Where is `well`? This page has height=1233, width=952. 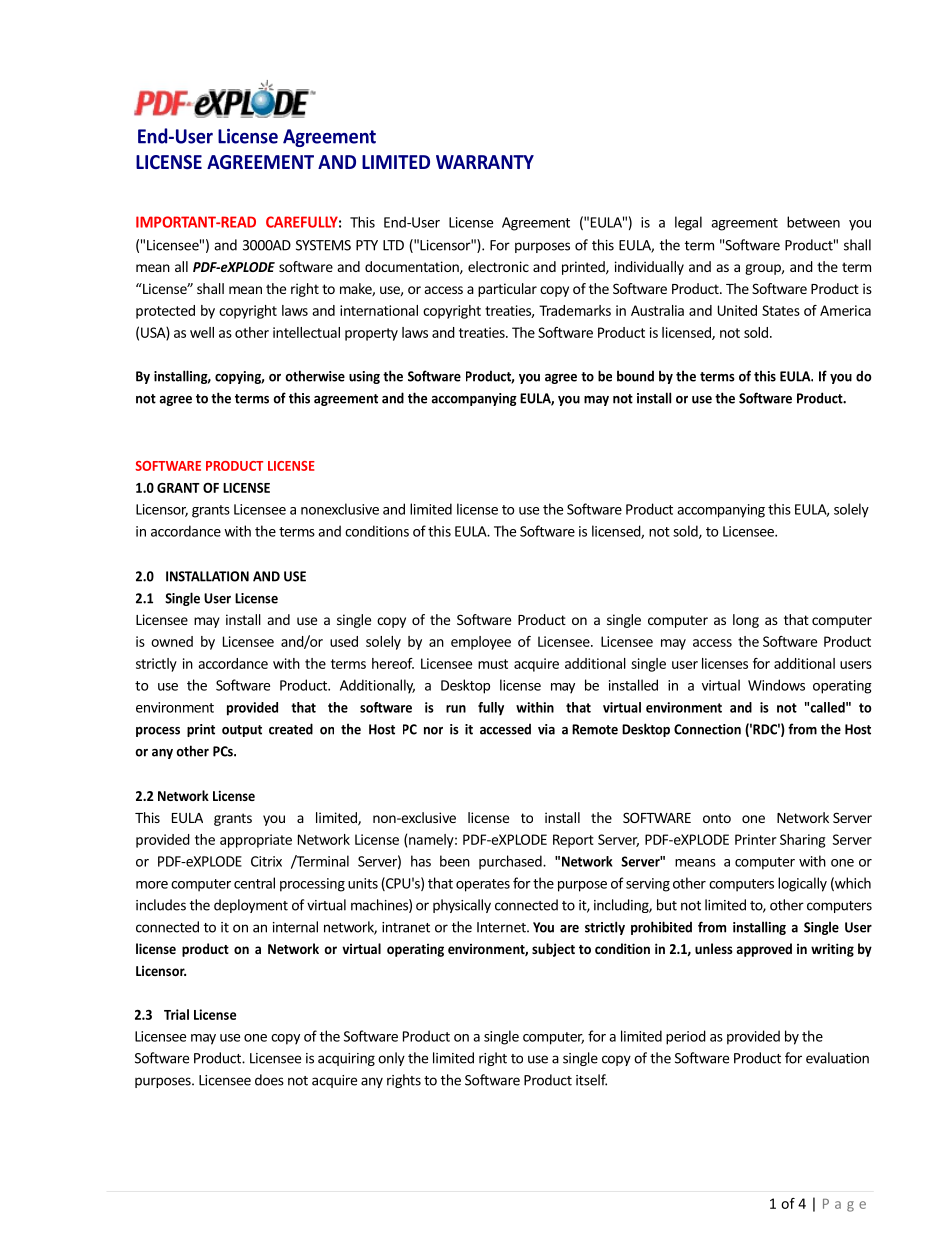 well is located at coordinates (202, 332).
